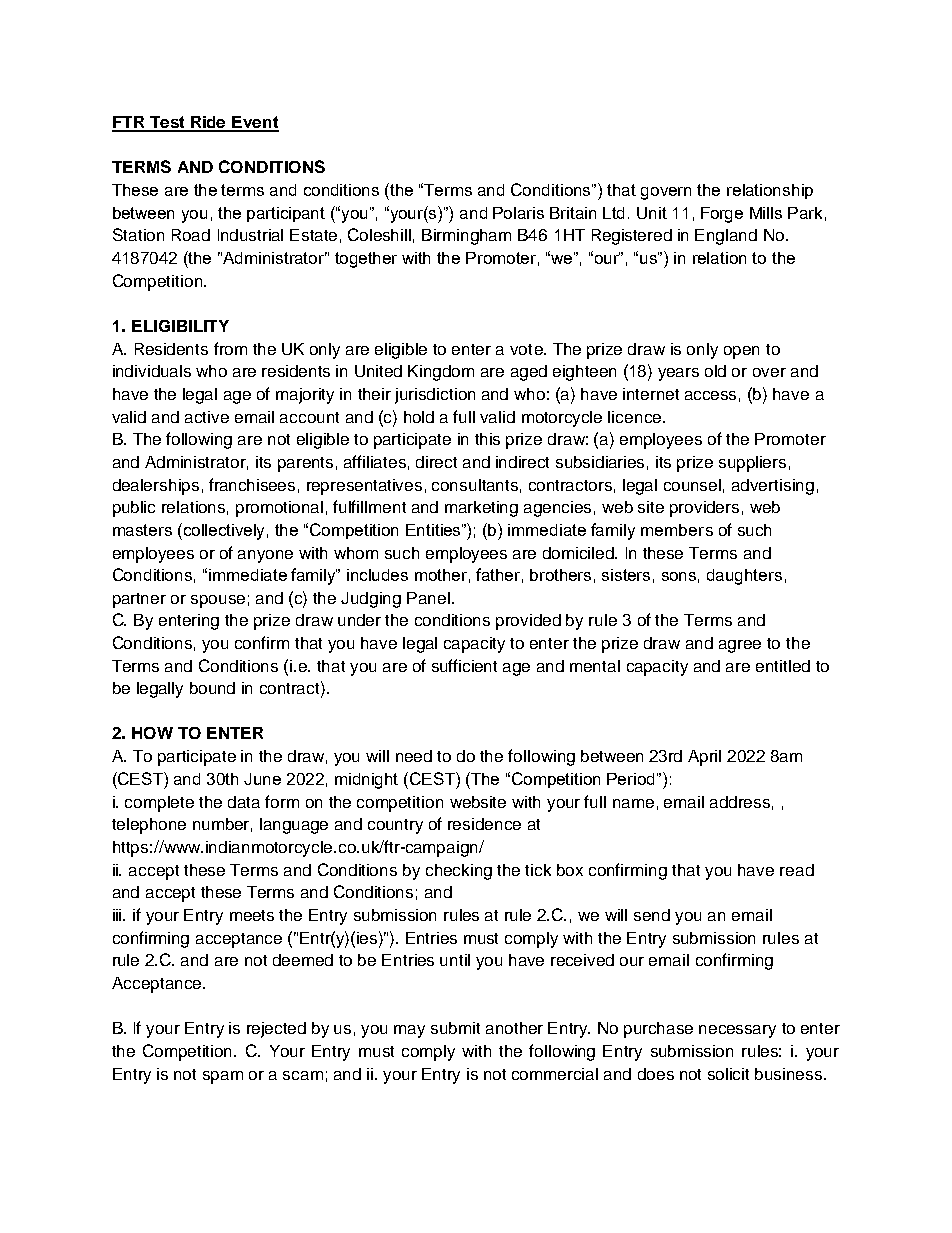 The image size is (952, 1233). What do you see at coordinates (218, 601) in the screenshot?
I see `spouse` at bounding box center [218, 601].
